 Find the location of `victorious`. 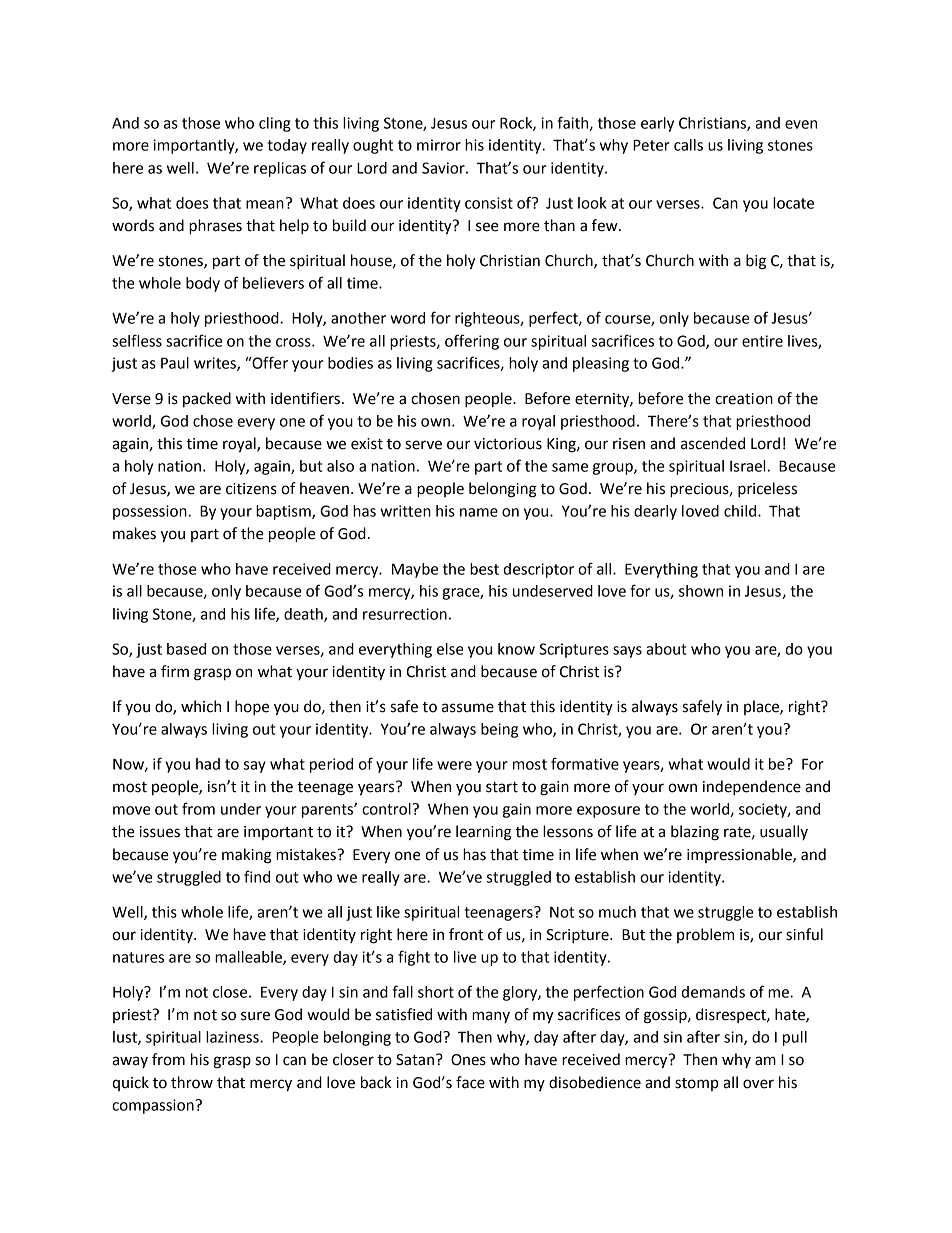

victorious is located at coordinates (508, 444).
